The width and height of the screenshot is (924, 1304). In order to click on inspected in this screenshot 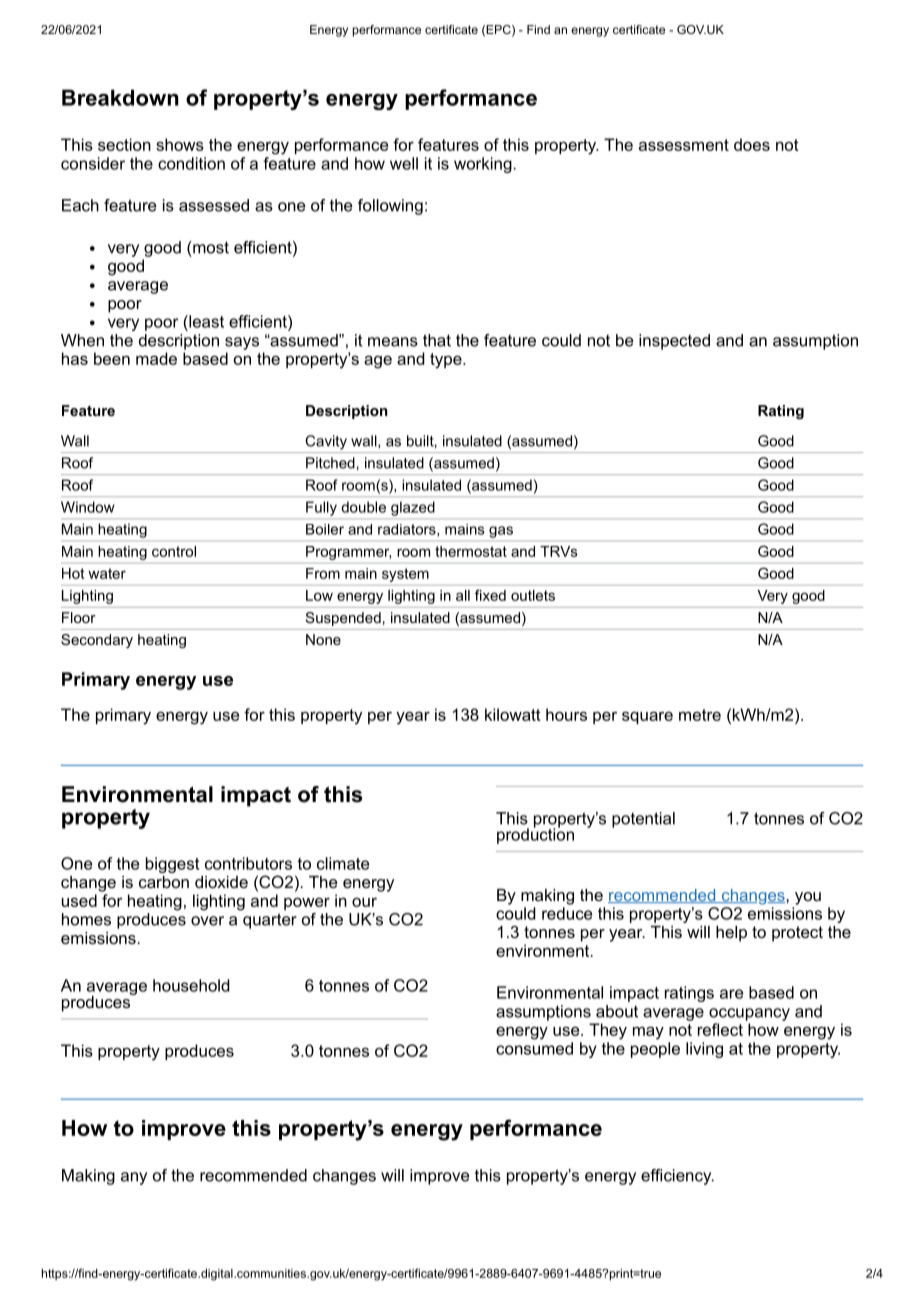, I will do `click(674, 342)`.
